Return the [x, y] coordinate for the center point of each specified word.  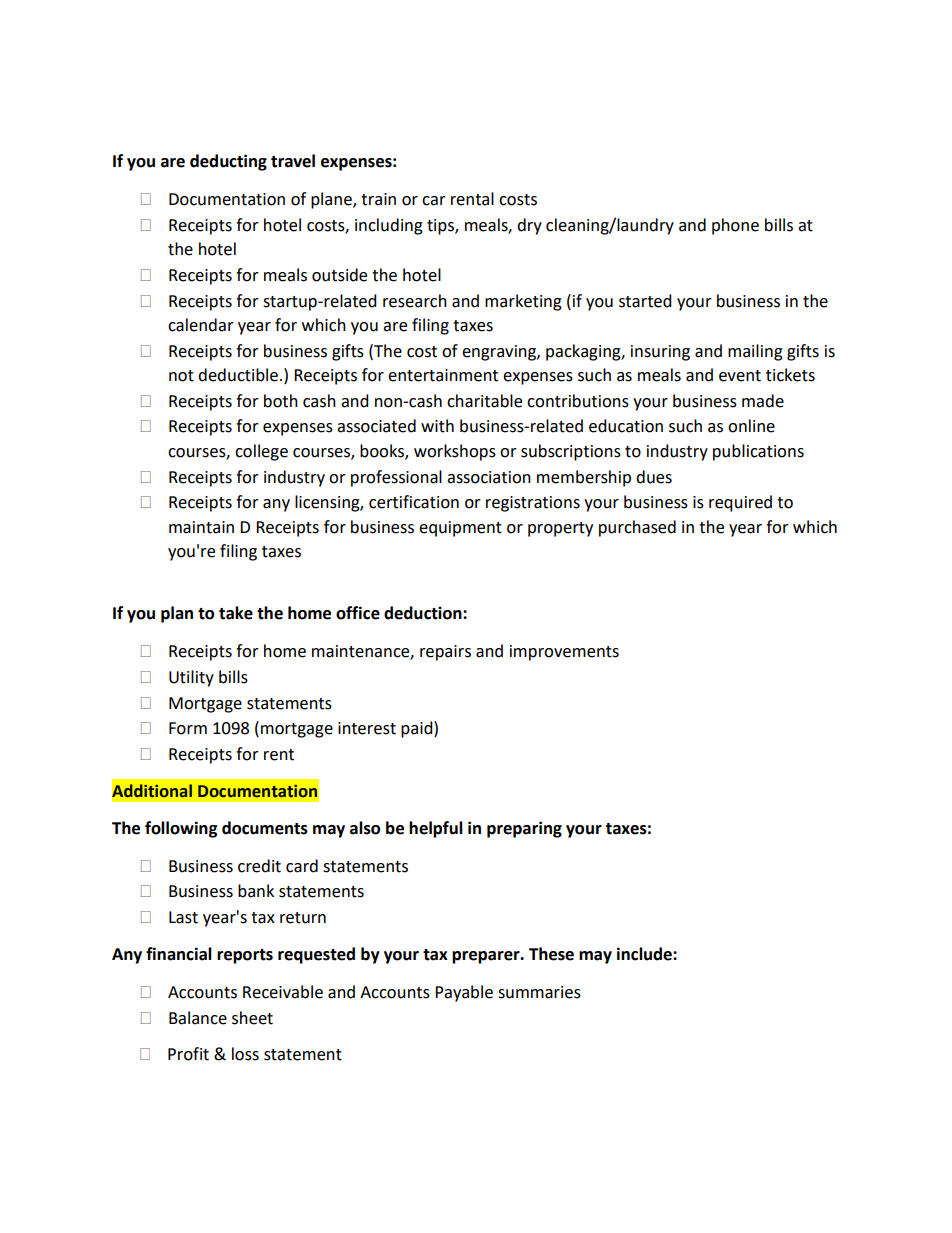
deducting [228, 162]
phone [735, 226]
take [236, 613]
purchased [637, 528]
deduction [424, 613]
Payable [464, 993]
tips [441, 227]
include [645, 954]
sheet [252, 1018]
